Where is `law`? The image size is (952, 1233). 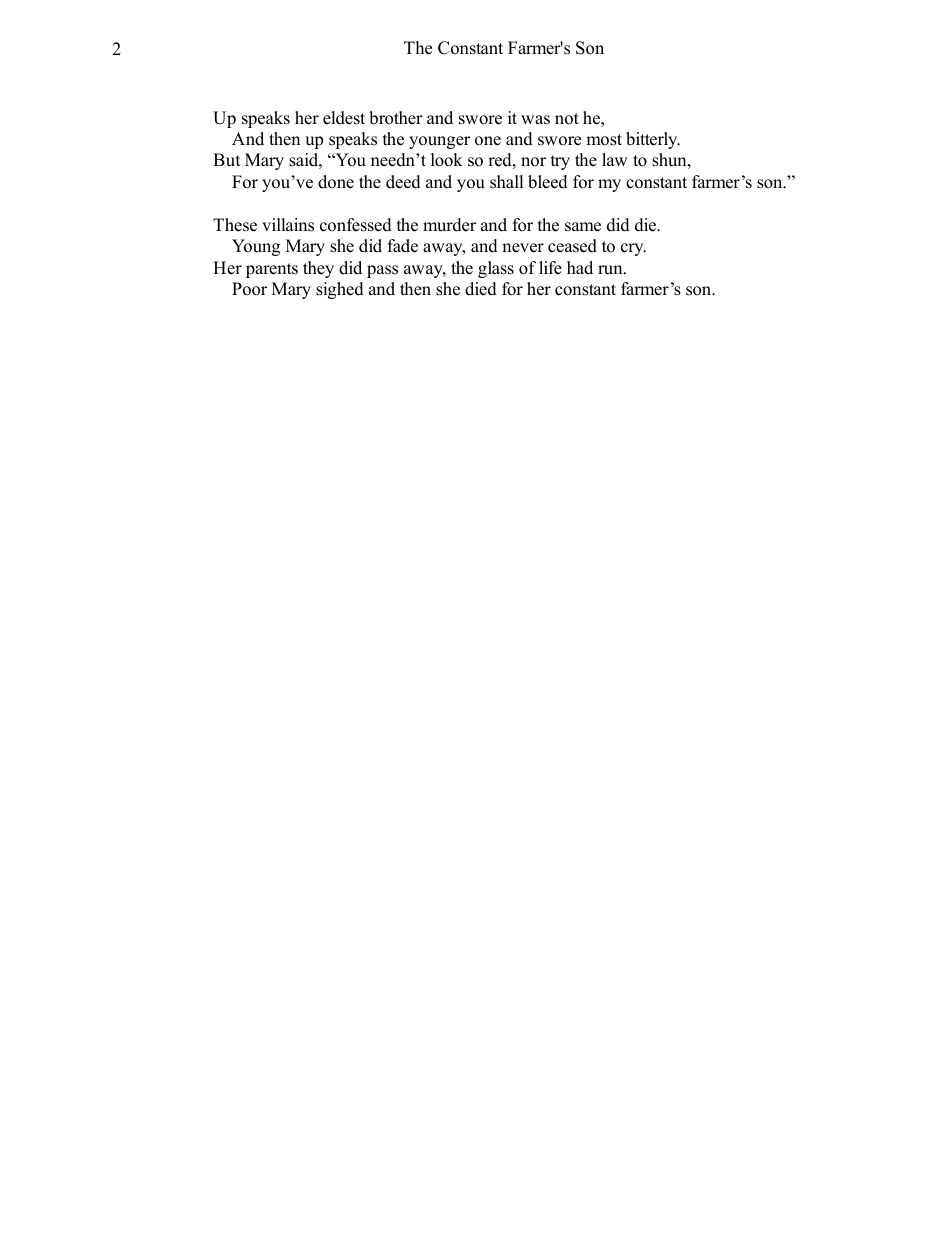
law is located at coordinates (615, 159).
